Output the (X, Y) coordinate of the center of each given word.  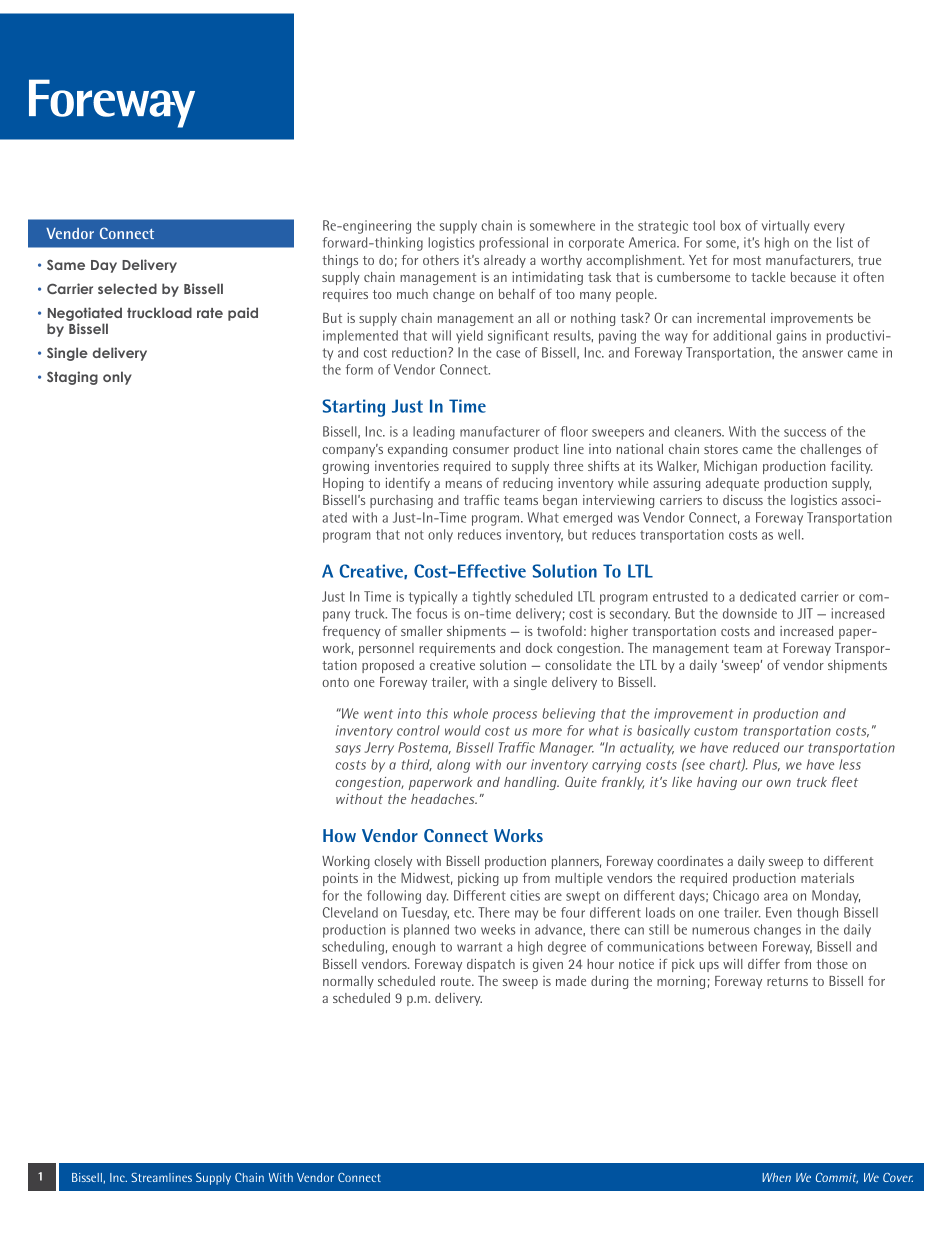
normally (348, 982)
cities (525, 895)
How (339, 835)
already (505, 261)
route (457, 981)
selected (127, 288)
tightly (492, 598)
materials (827, 878)
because (813, 277)
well (789, 534)
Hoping (343, 484)
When (776, 1177)
